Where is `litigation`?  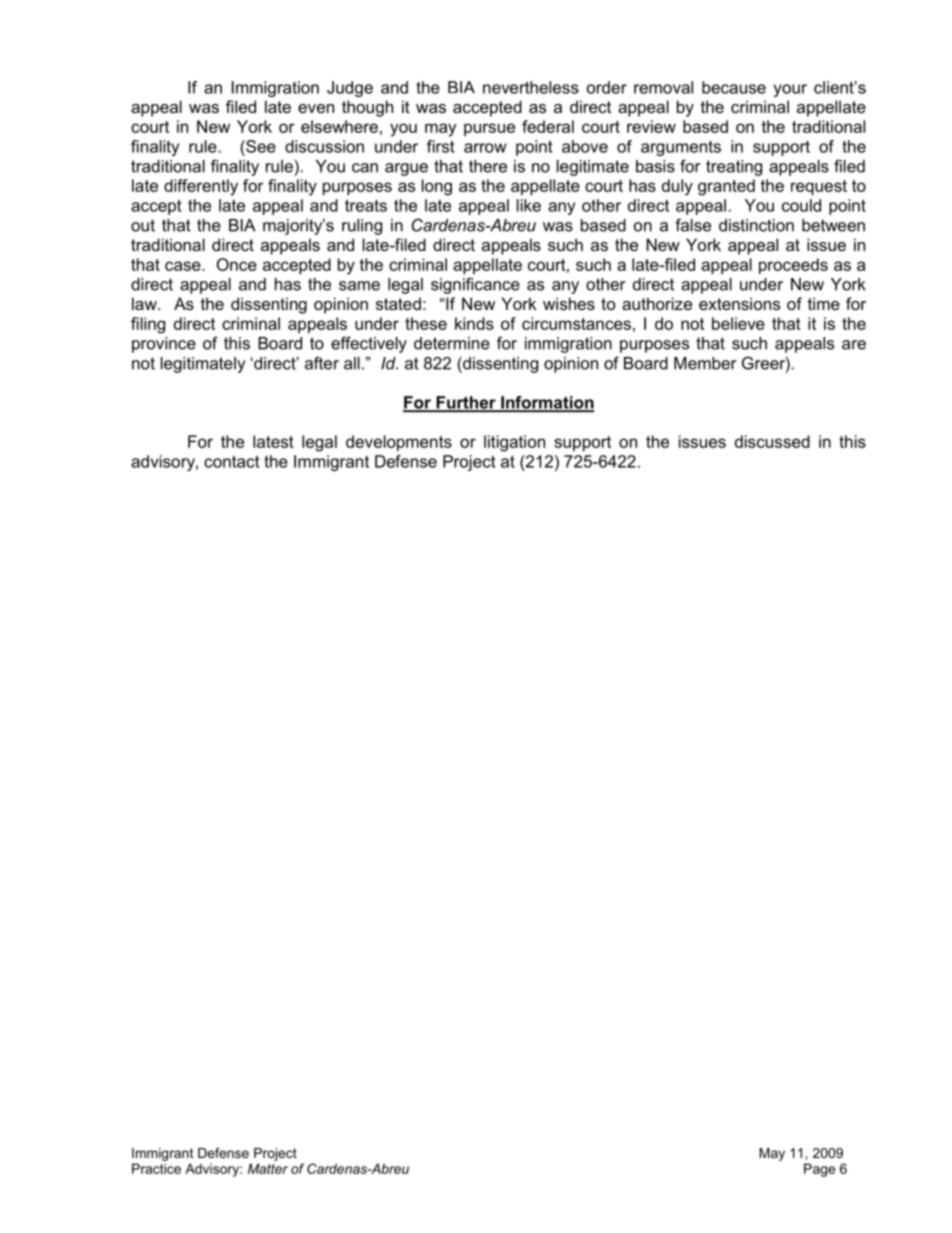
litigation is located at coordinates (514, 443).
